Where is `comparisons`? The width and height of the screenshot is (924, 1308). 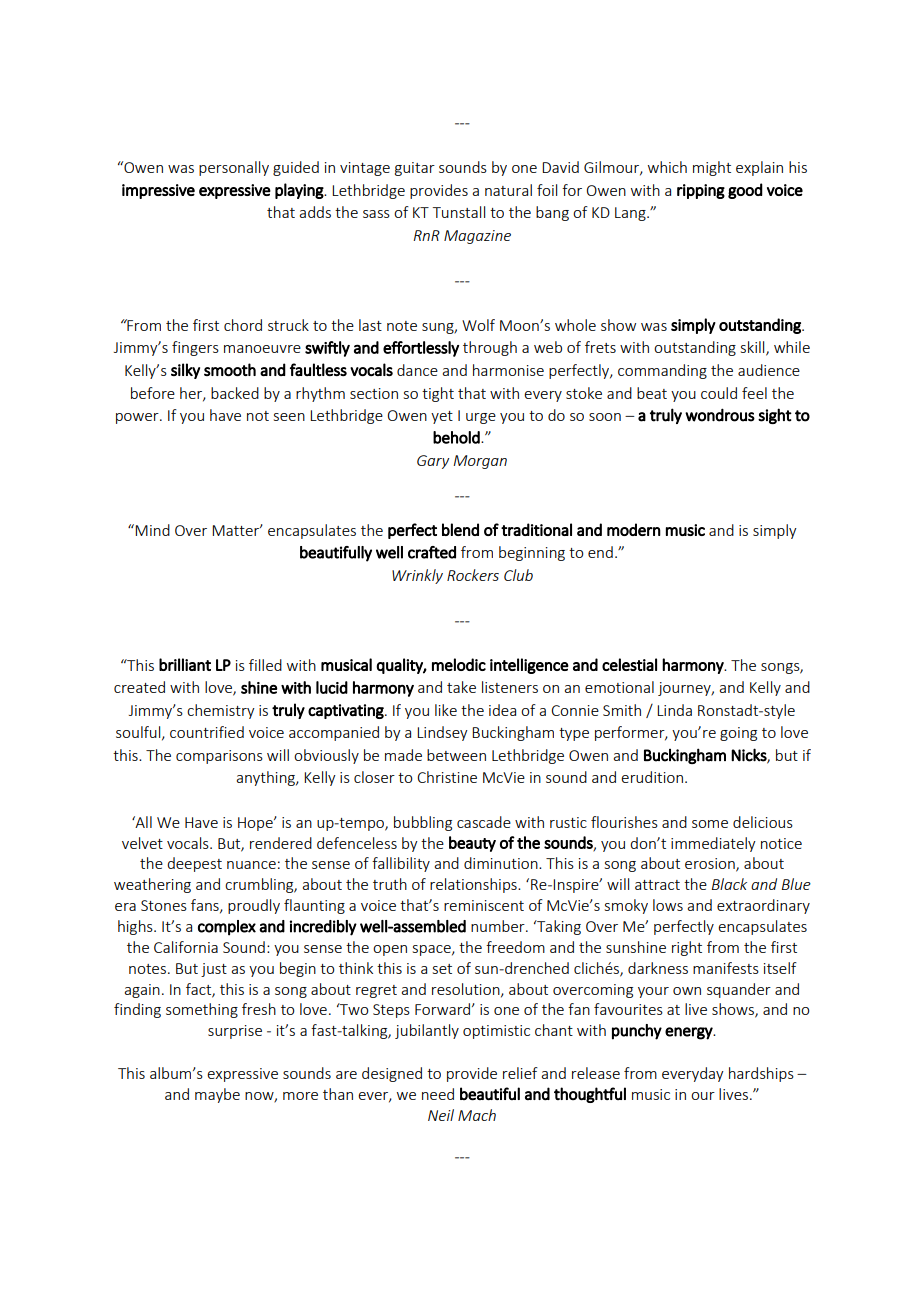
comparisons is located at coordinates (219, 757).
